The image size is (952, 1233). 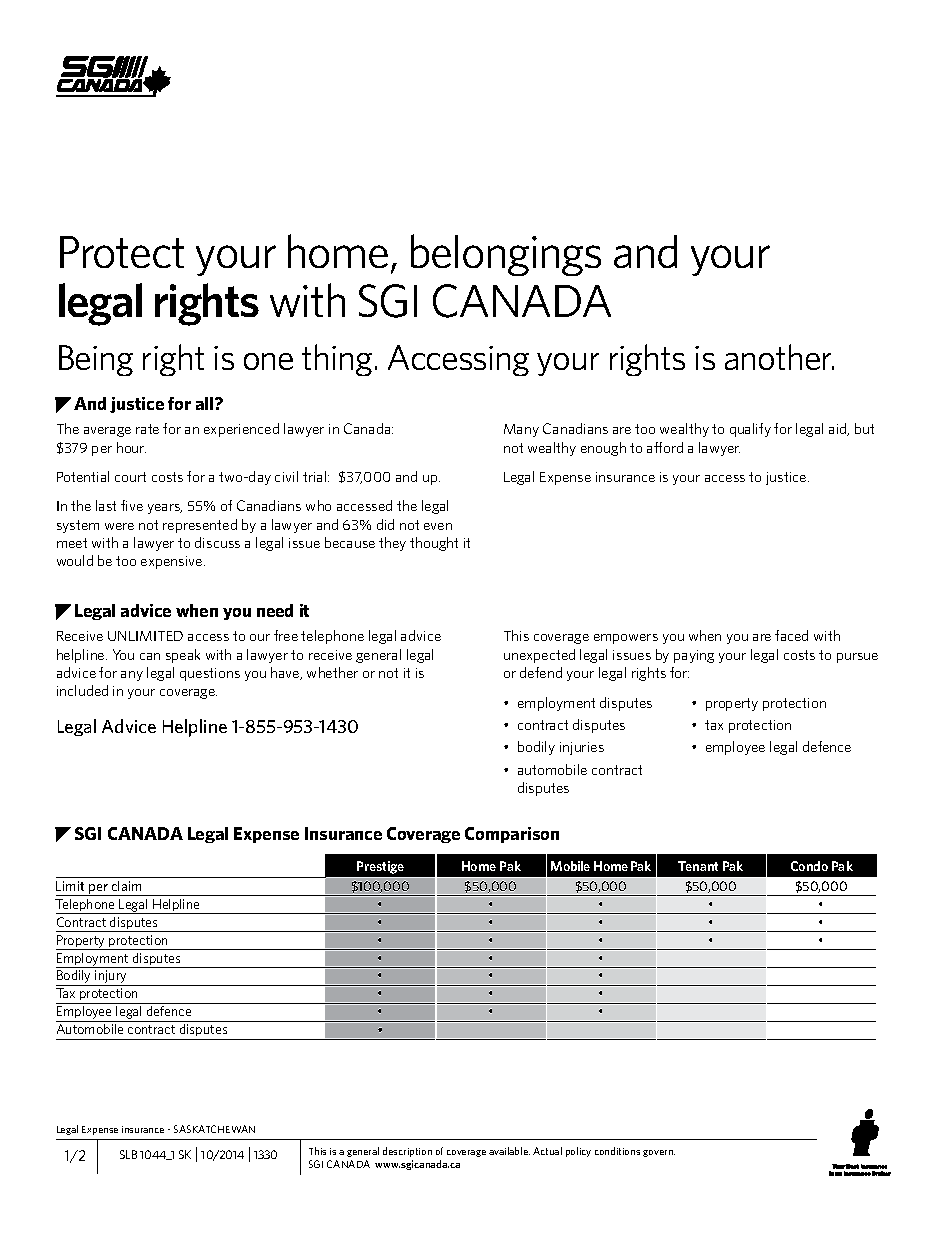 What do you see at coordinates (750, 430) in the image?
I see `qualify` at bounding box center [750, 430].
